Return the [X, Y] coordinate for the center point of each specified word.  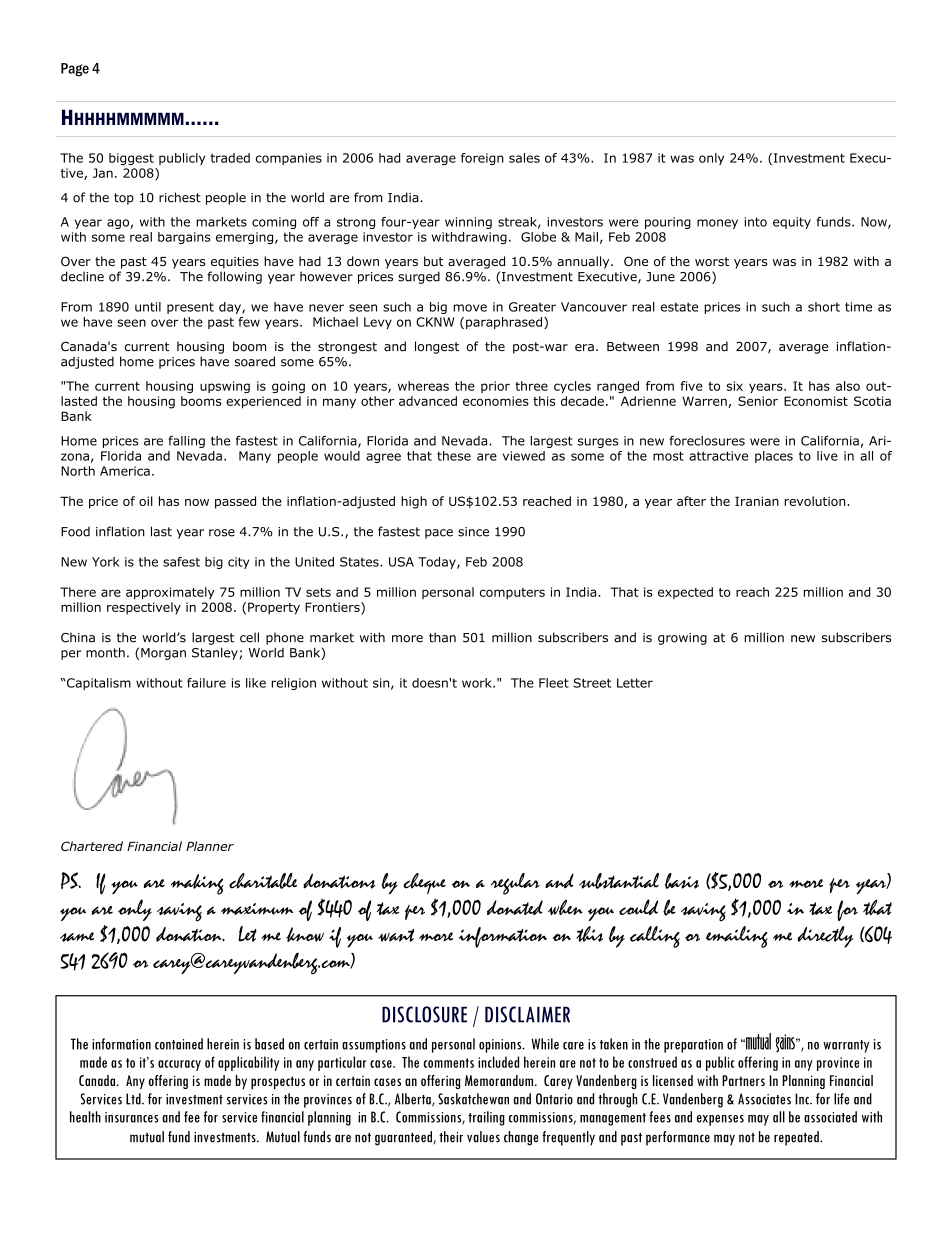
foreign [482, 159]
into [756, 222]
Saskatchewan [473, 1099]
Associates [764, 1099]
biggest [131, 159]
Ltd [134, 1099]
